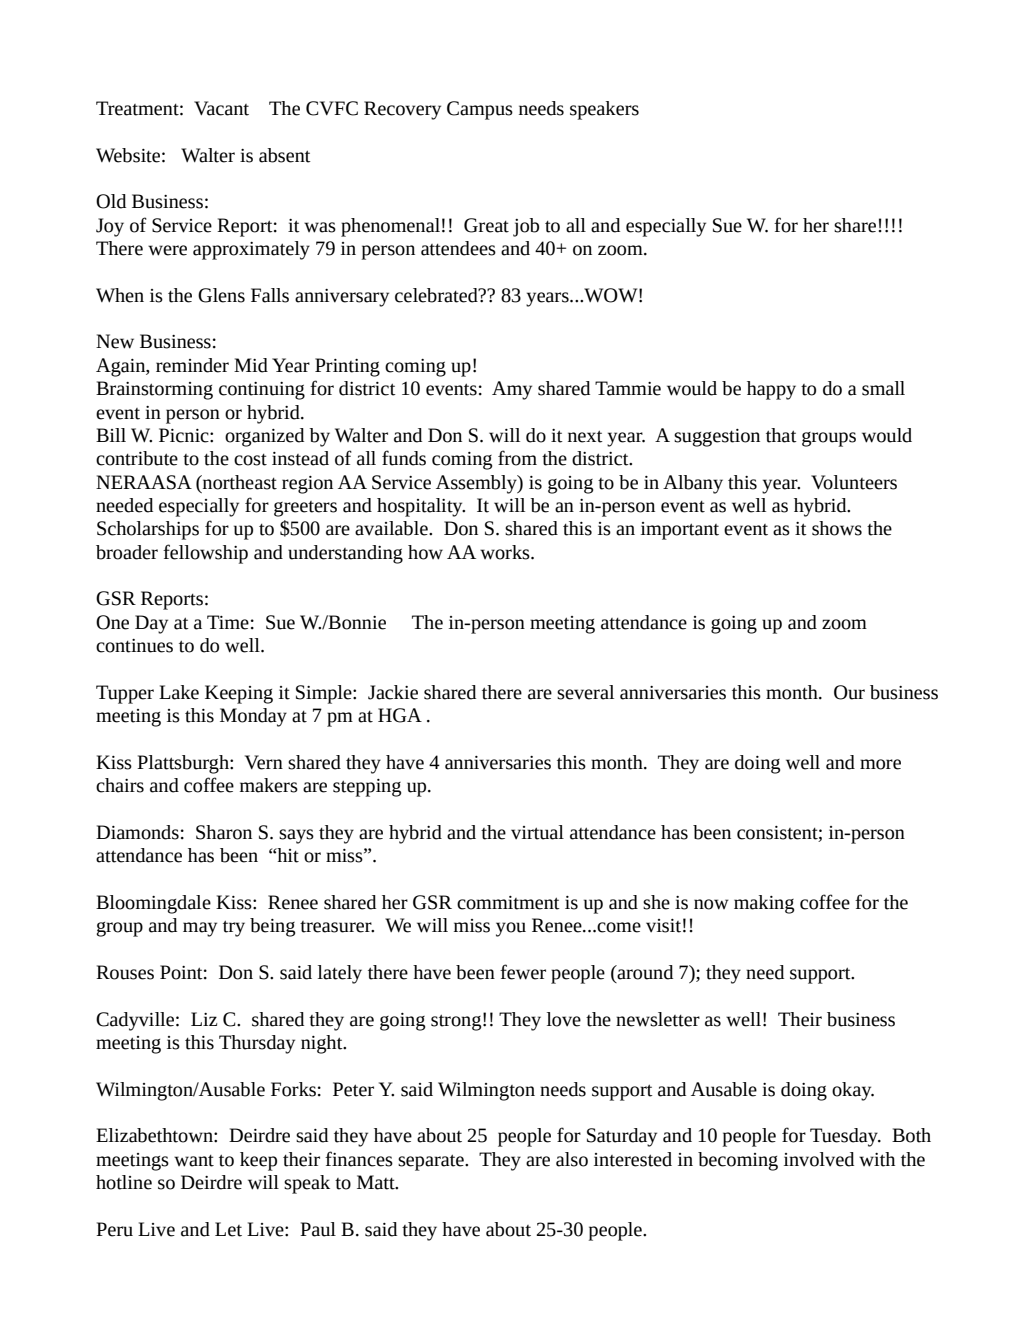 The height and width of the document is (1340, 1035). Describe the element at coordinates (239, 482) in the document. I see `northeast` at that location.
